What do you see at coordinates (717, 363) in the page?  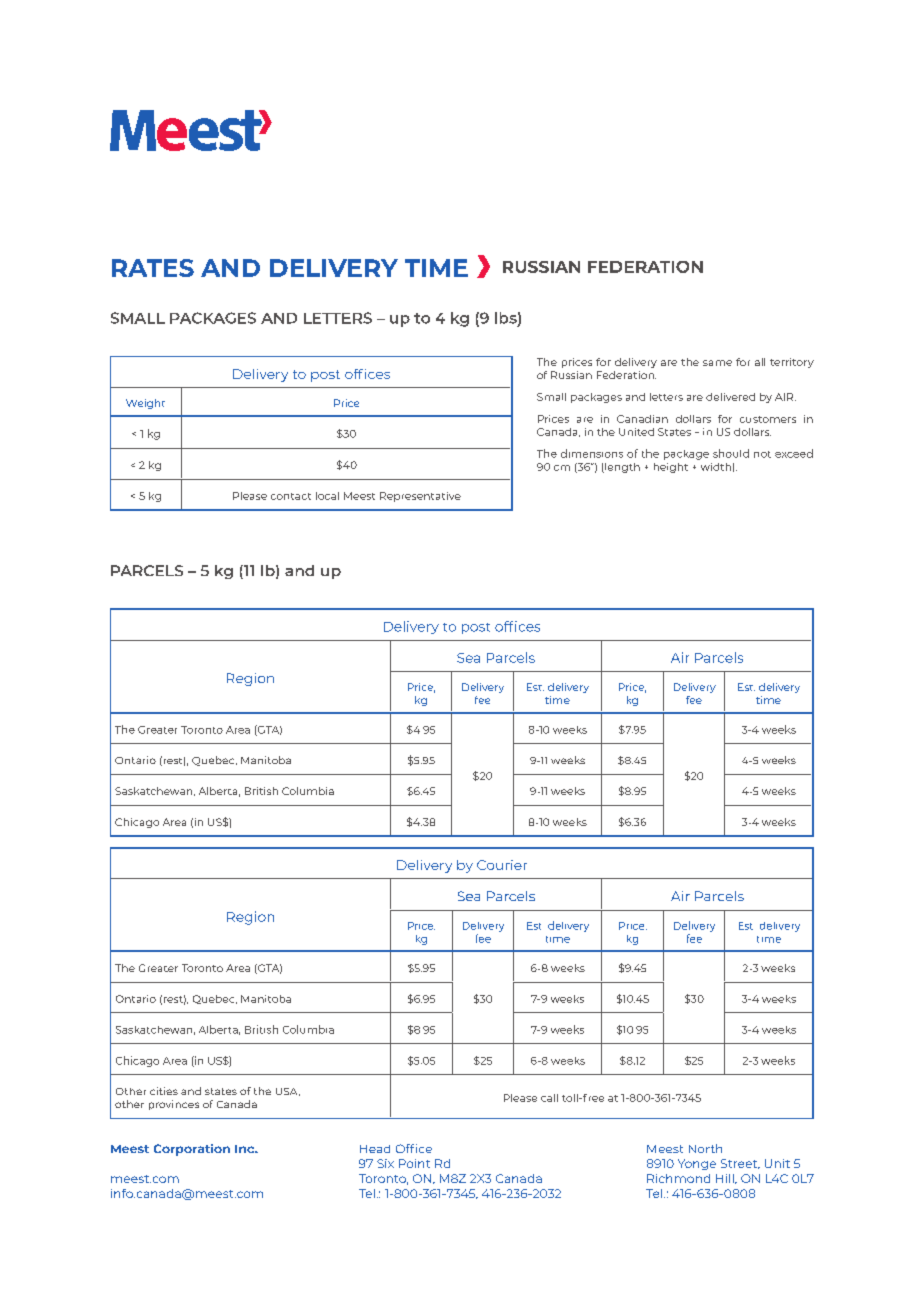 I see `same` at bounding box center [717, 363].
